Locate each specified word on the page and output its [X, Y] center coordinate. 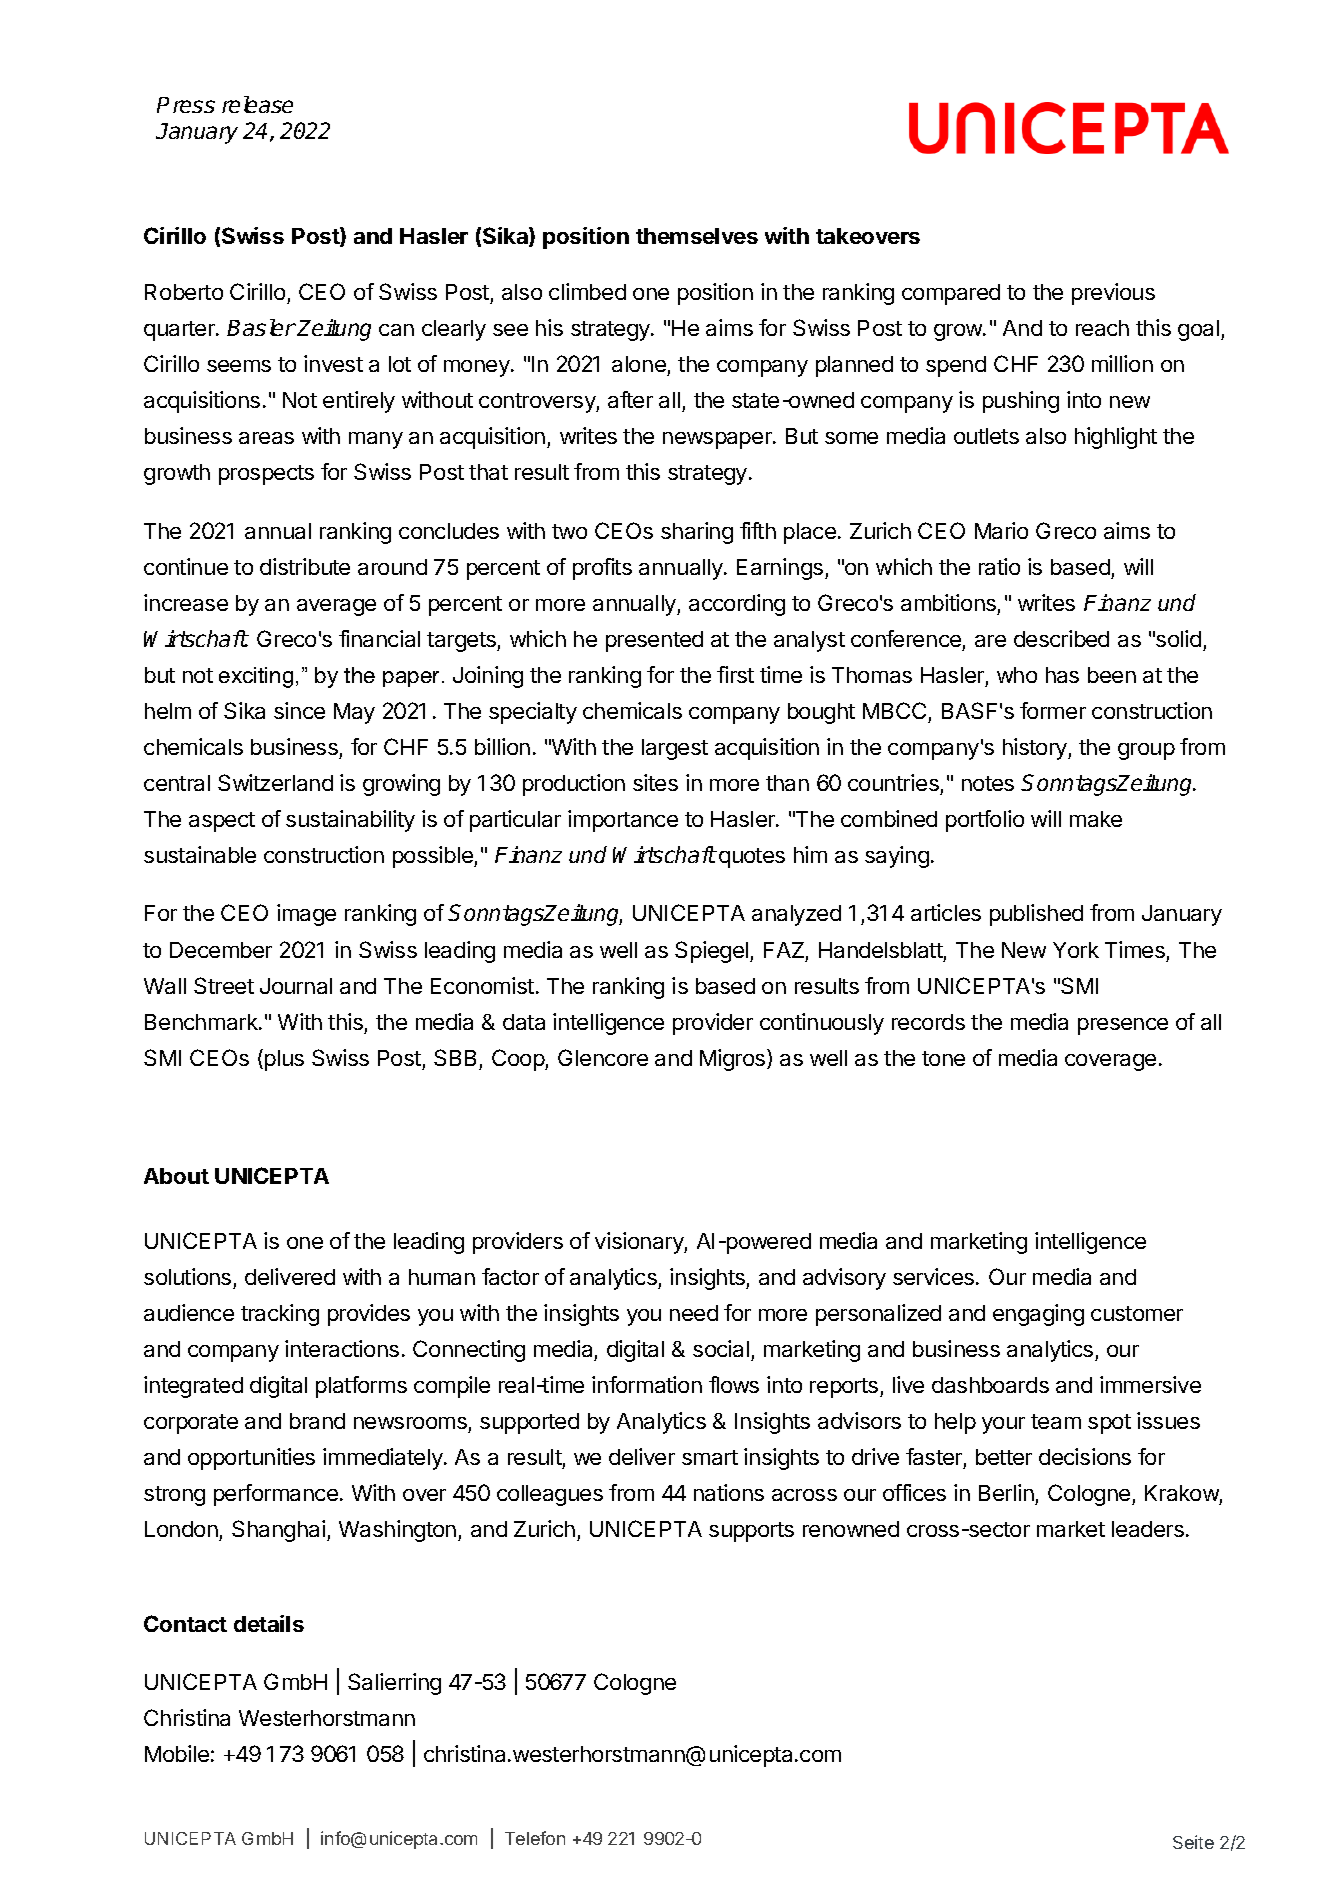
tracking [280, 1315]
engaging [1038, 1315]
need [694, 1313]
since [299, 710]
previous [1113, 294]
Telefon [535, 1838]
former [1053, 710]
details [269, 1623]
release [257, 104]
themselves [697, 236]
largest [675, 749]
